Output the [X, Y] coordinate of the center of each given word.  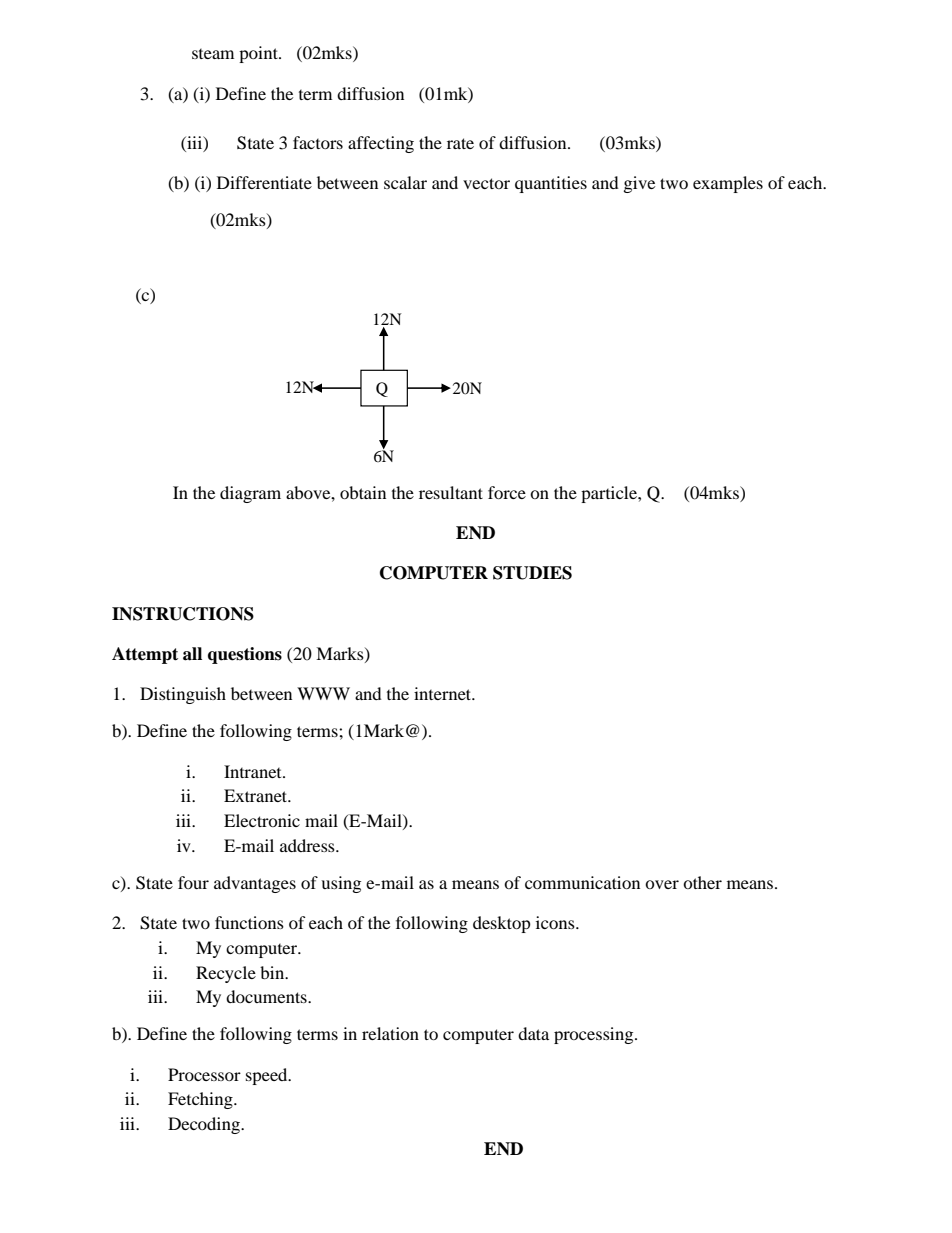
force [507, 492]
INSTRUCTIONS [183, 614]
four [193, 882]
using [341, 884]
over [662, 884]
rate [460, 143]
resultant [451, 492]
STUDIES [532, 573]
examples [728, 184]
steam [213, 54]
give [639, 184]
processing [595, 1035]
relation [390, 1033]
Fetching [201, 1100]
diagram [250, 494]
